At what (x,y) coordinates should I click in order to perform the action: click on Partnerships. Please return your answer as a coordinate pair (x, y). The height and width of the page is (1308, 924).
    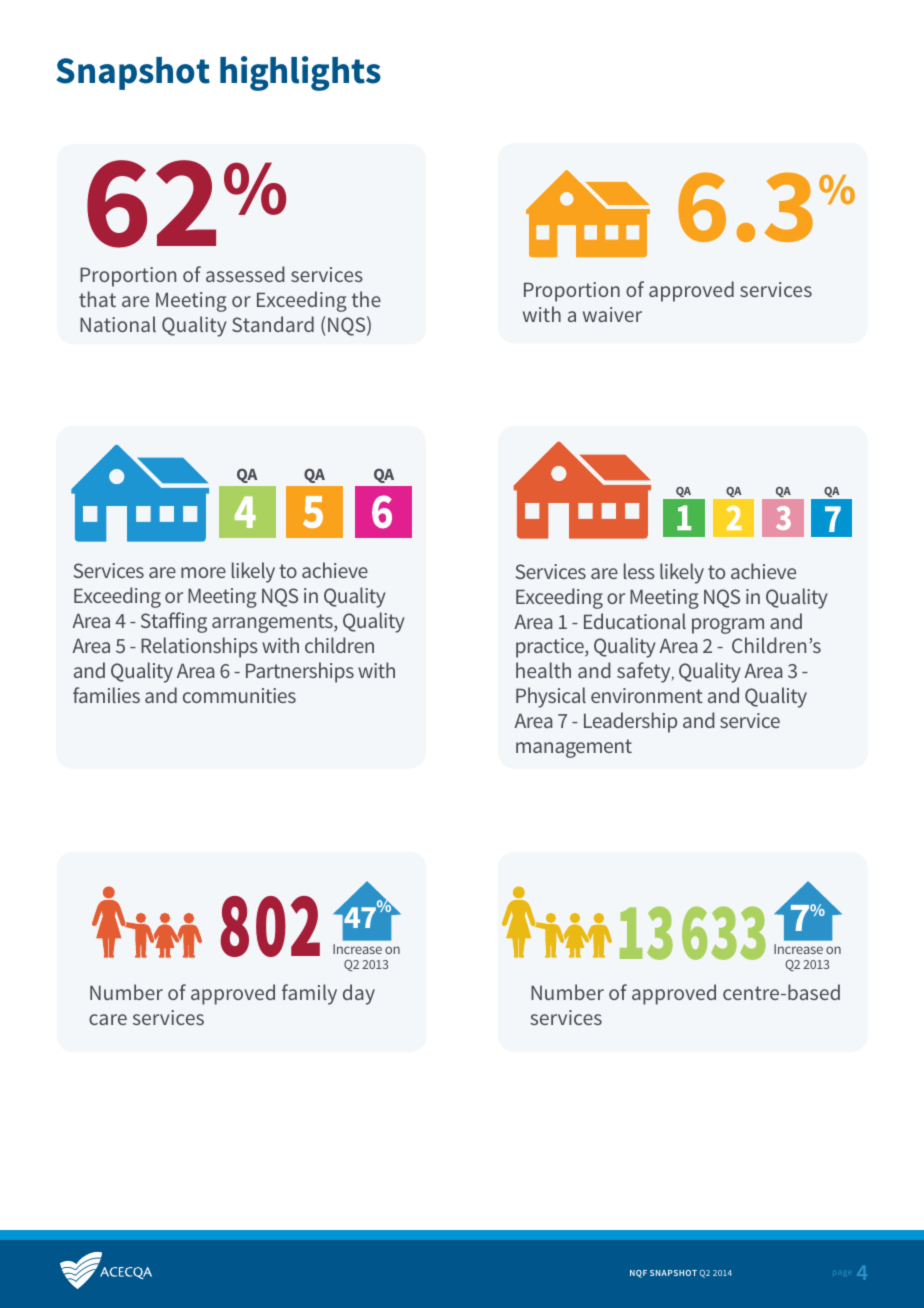
    Looking at the image, I should click on (300, 672).
